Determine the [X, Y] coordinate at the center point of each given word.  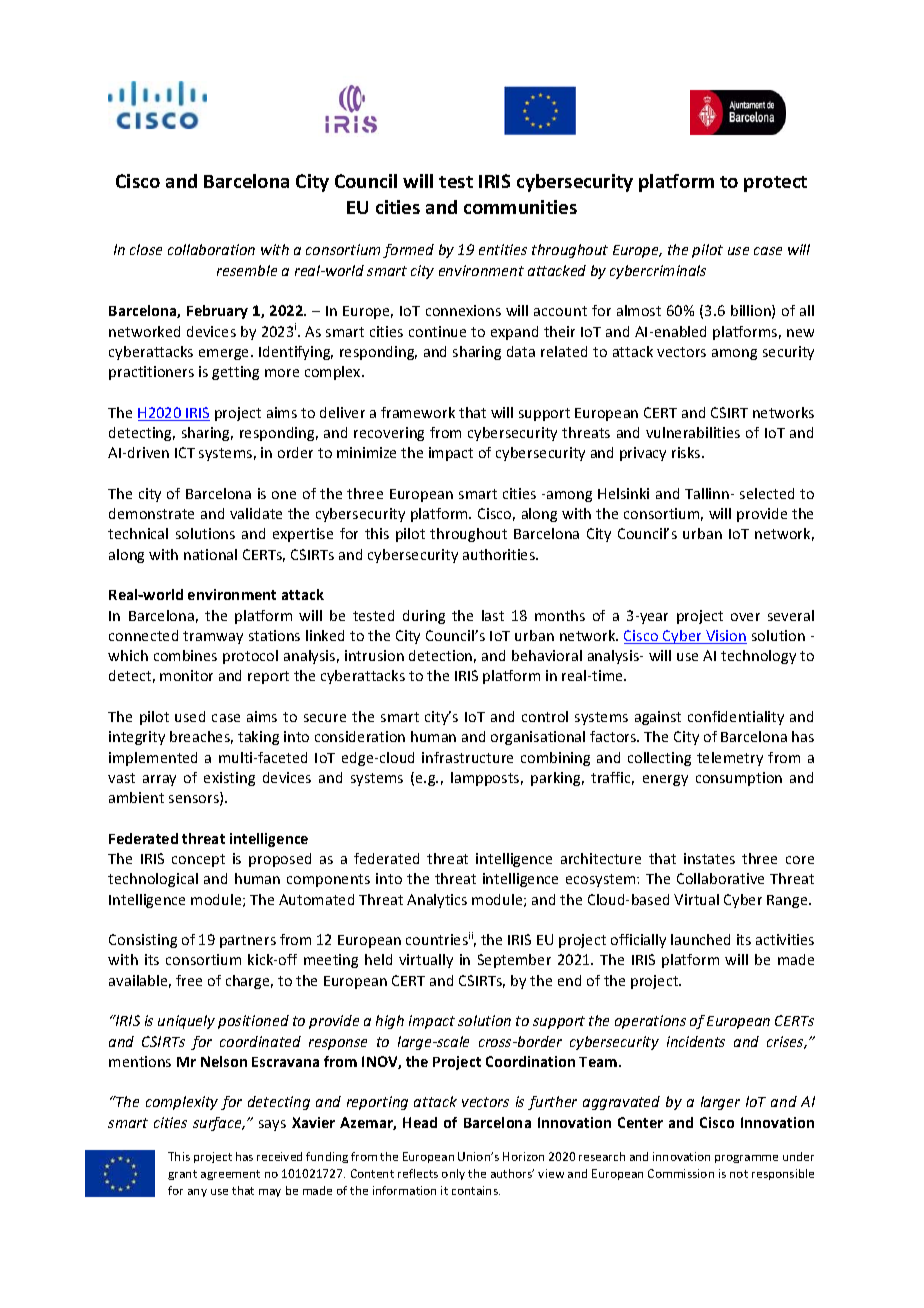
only [453, 1174]
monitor [186, 675]
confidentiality [736, 718]
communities [520, 207]
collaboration [211, 249]
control [545, 716]
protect [775, 184]
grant [182, 1175]
